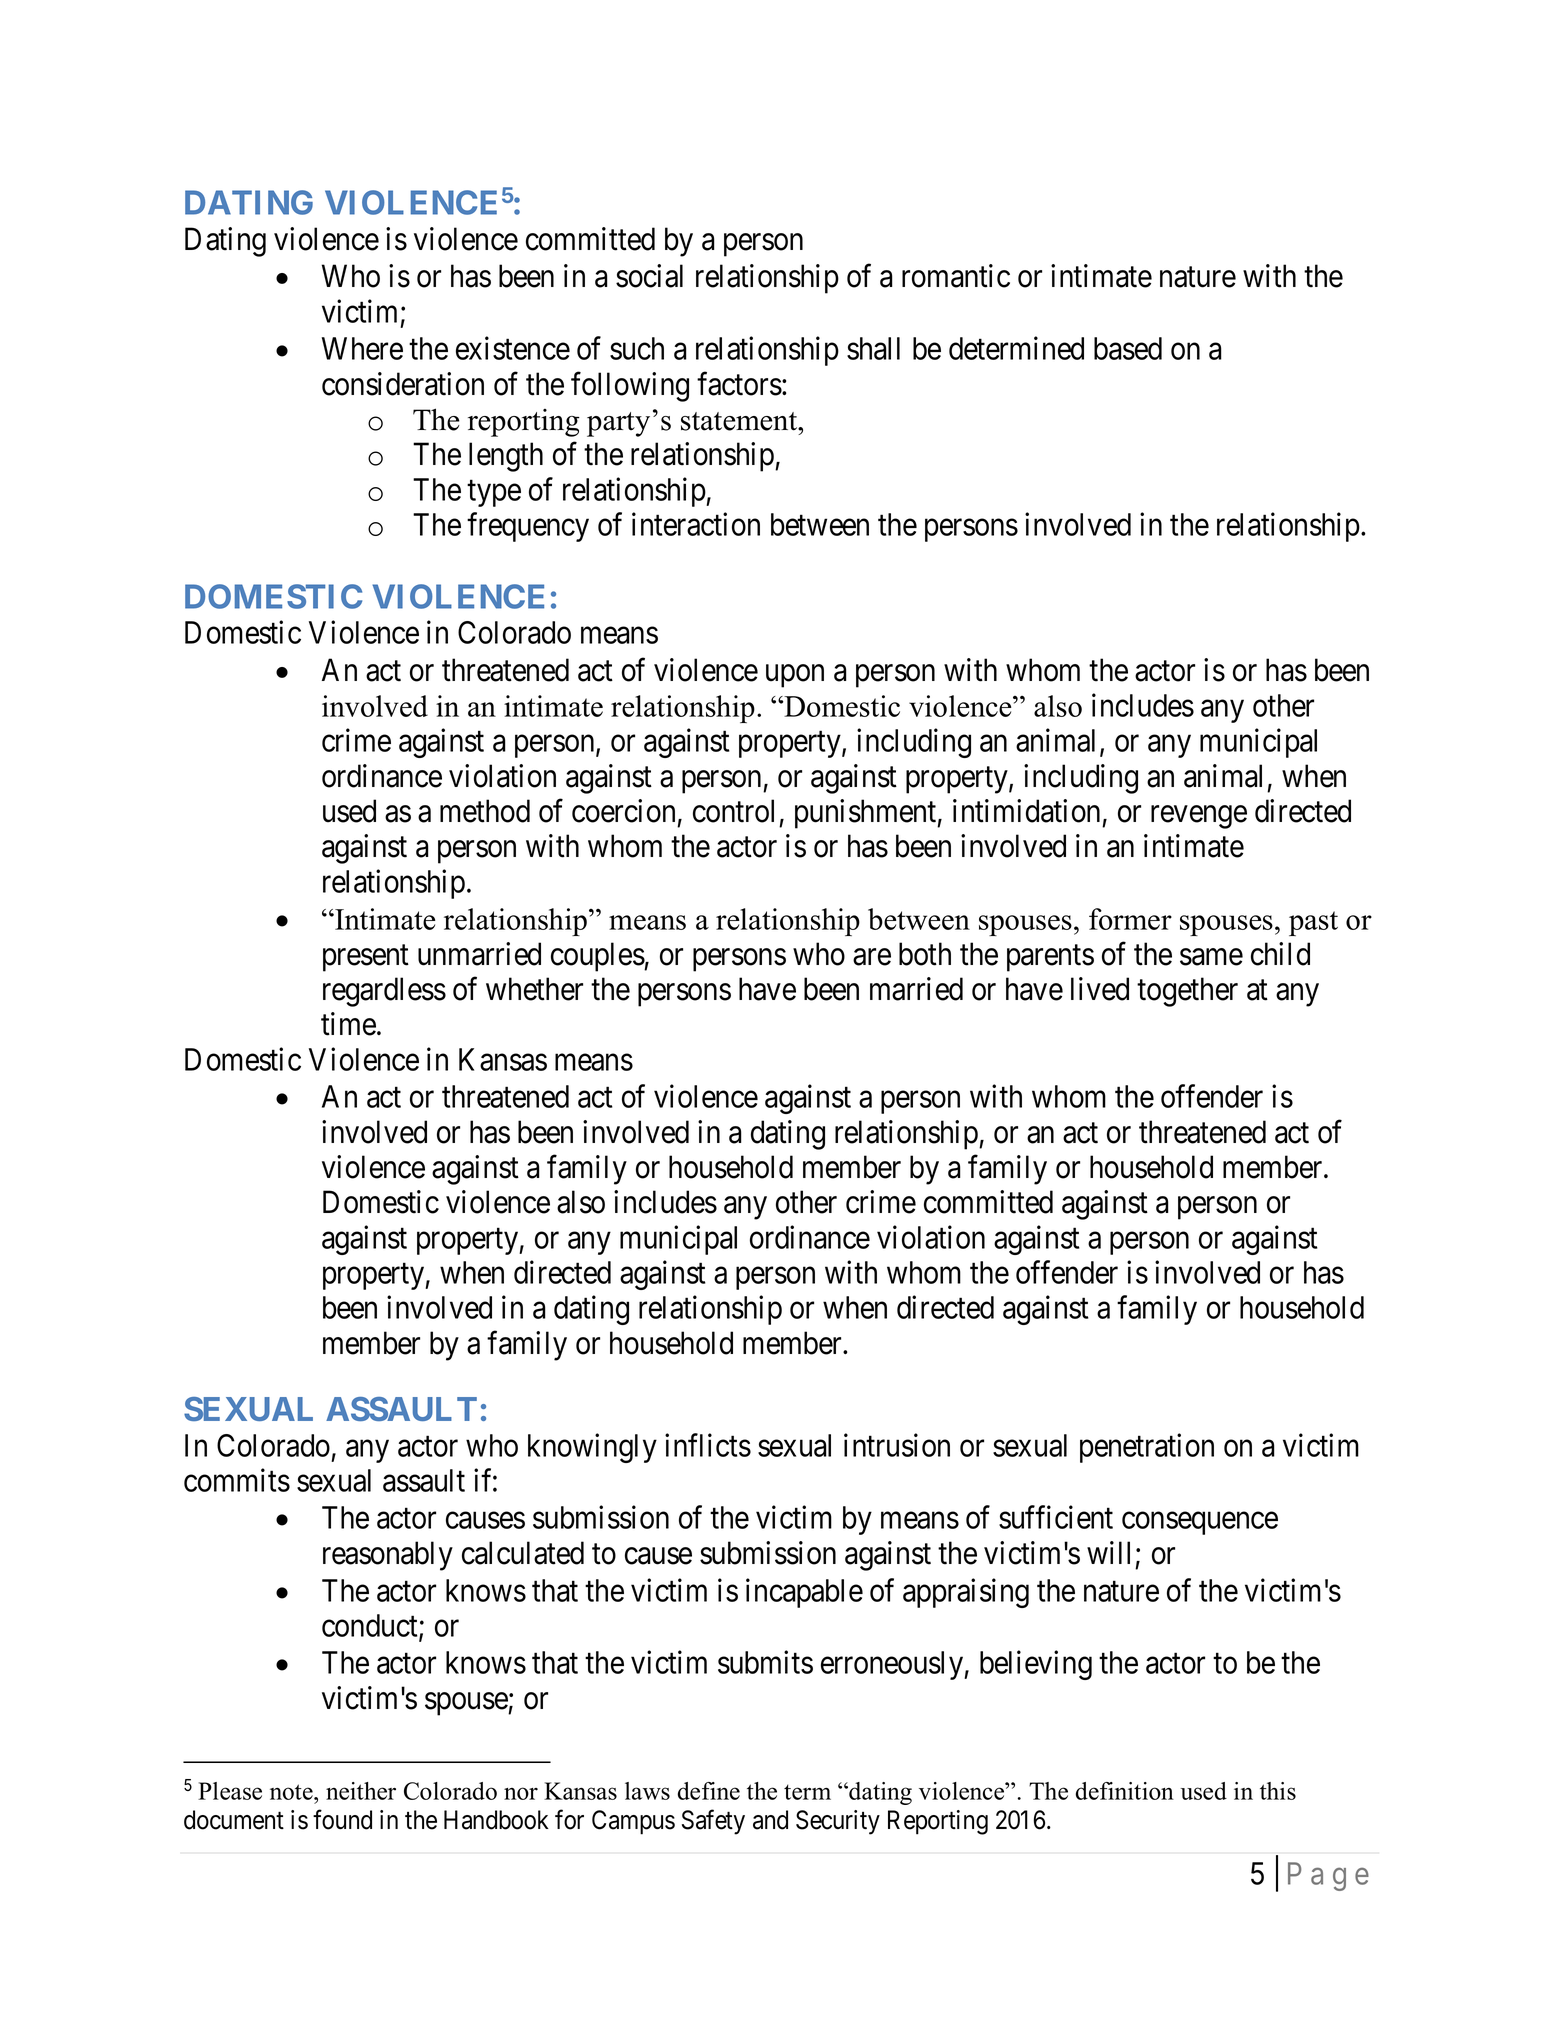 Image resolution: width=1559 pixels, height=2018 pixels. What do you see at coordinates (873, 348) in the screenshot?
I see `shall` at bounding box center [873, 348].
